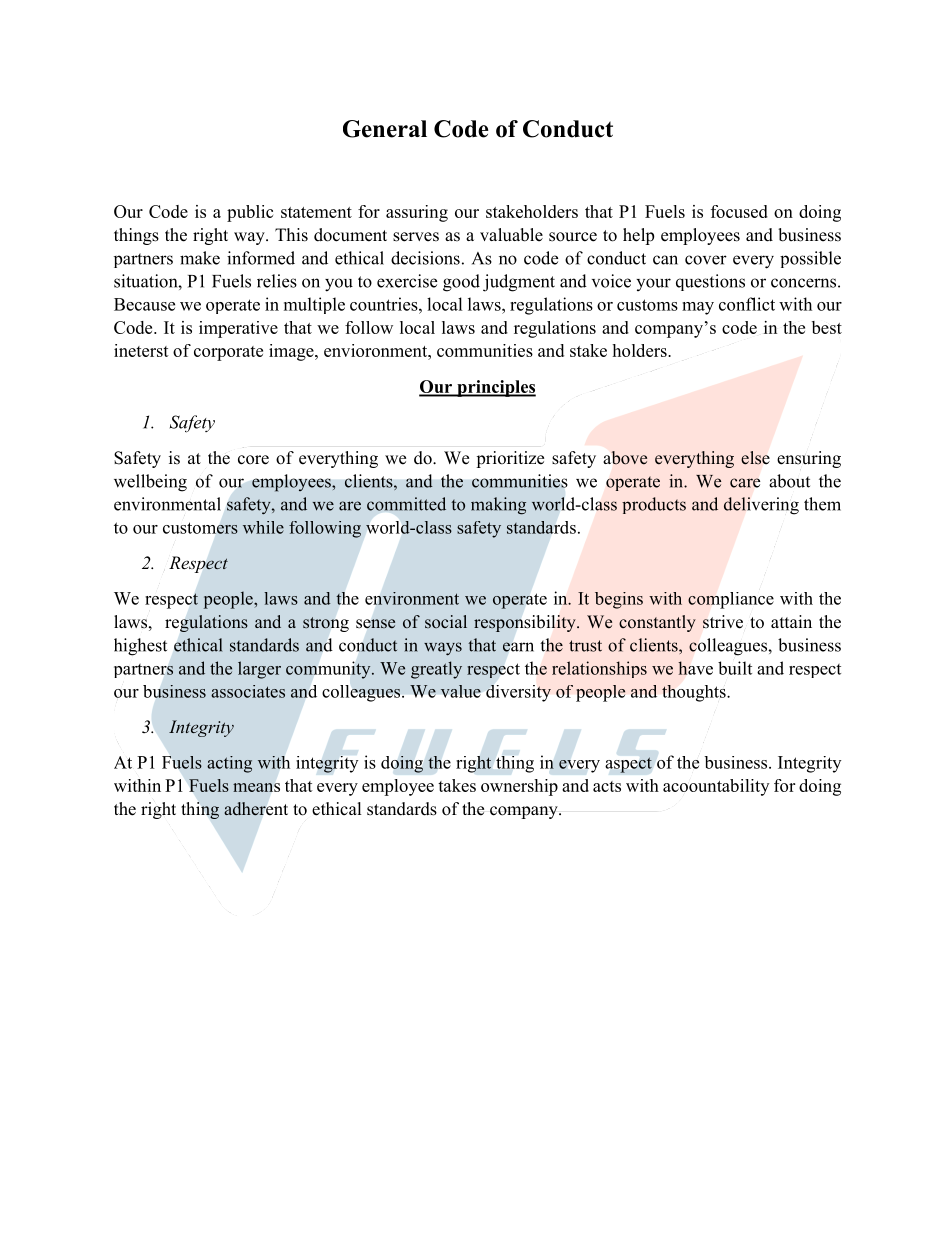 Image resolution: width=952 pixels, height=1233 pixels. Describe the element at coordinates (385, 129) in the image. I see `General` at that location.
